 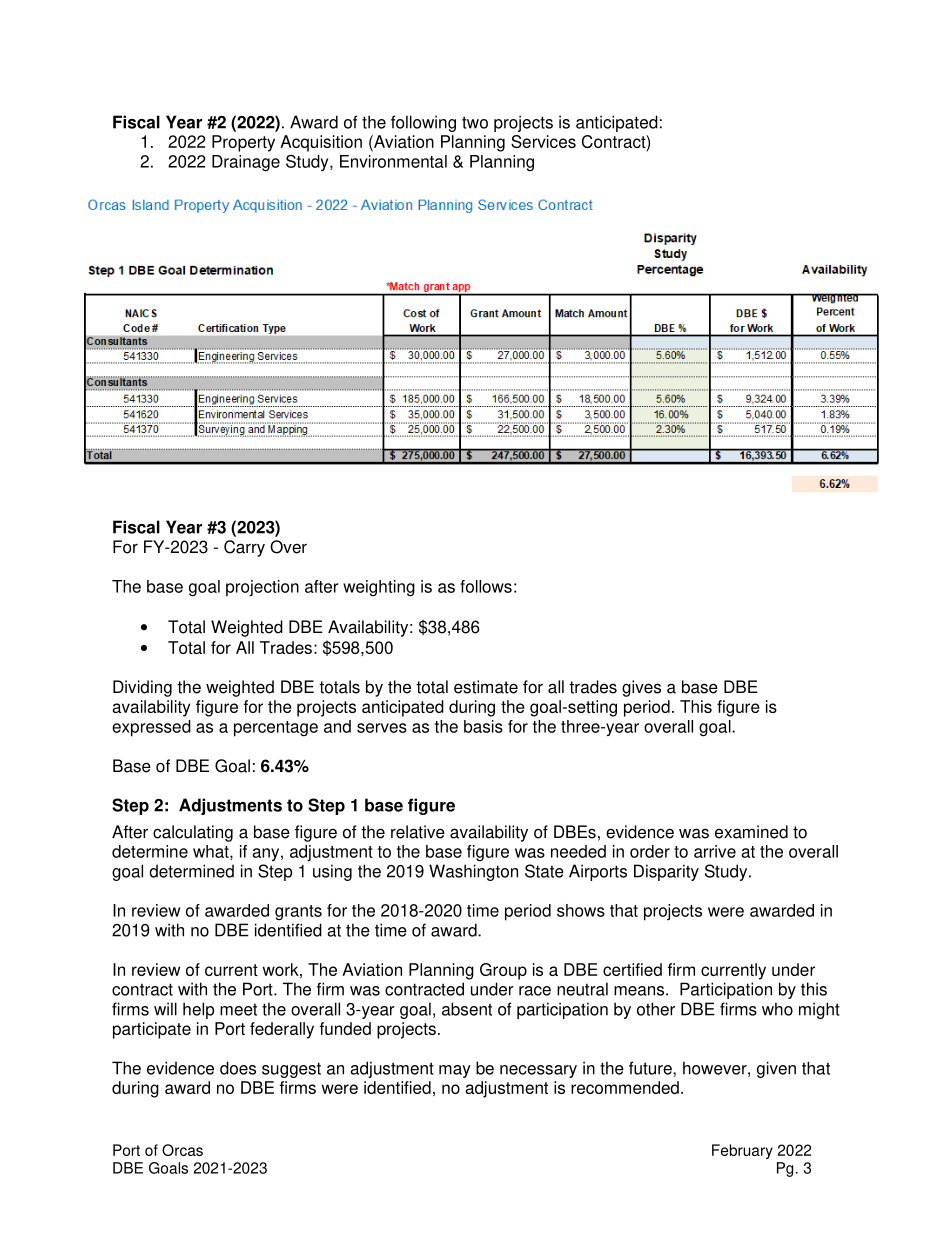 What do you see at coordinates (486, 586) in the screenshot?
I see `follows` at bounding box center [486, 586].
